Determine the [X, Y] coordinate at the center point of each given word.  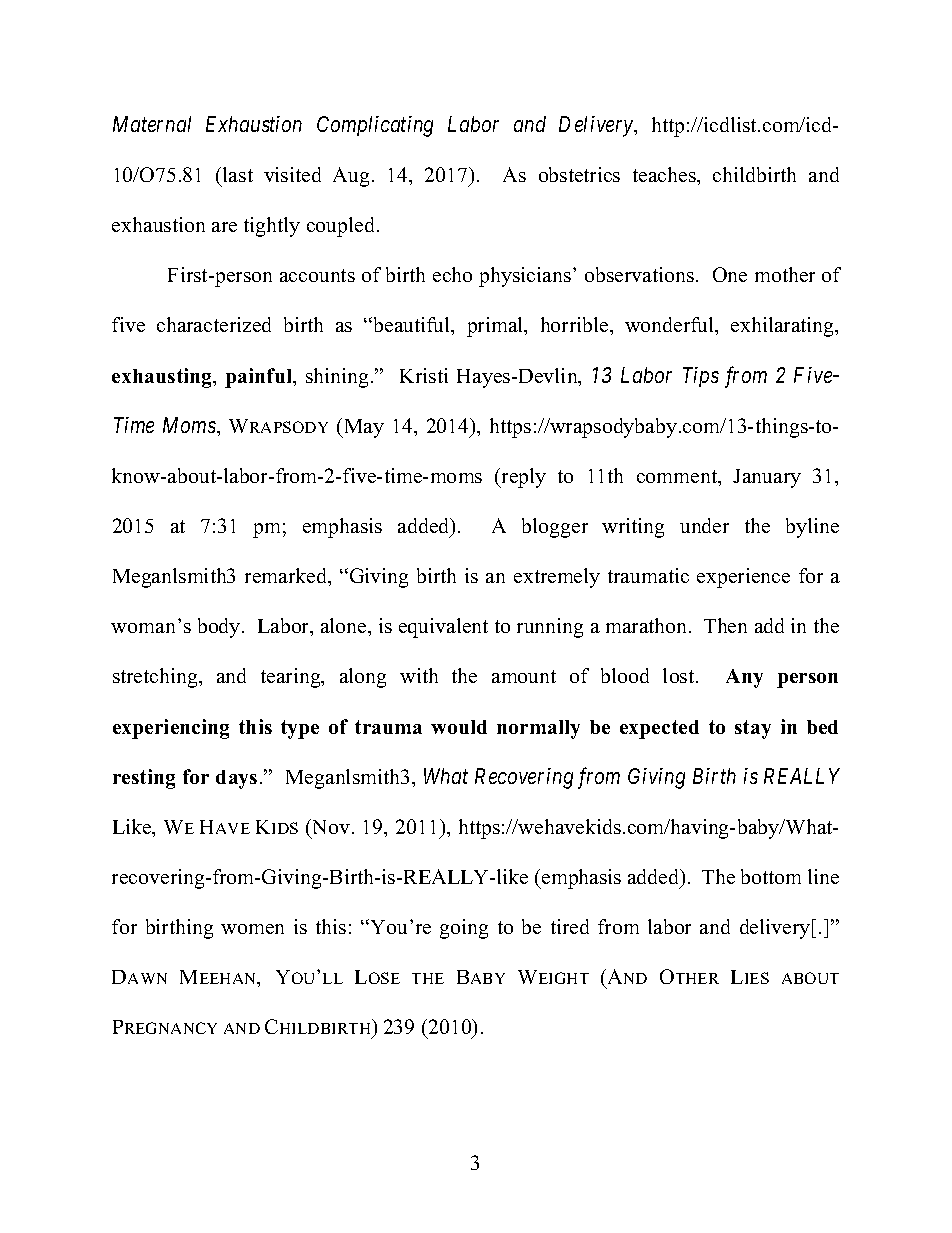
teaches [665, 174]
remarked [287, 577]
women [252, 929]
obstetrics [579, 174]
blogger [555, 528]
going [464, 929]
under [704, 525]
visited [292, 174]
